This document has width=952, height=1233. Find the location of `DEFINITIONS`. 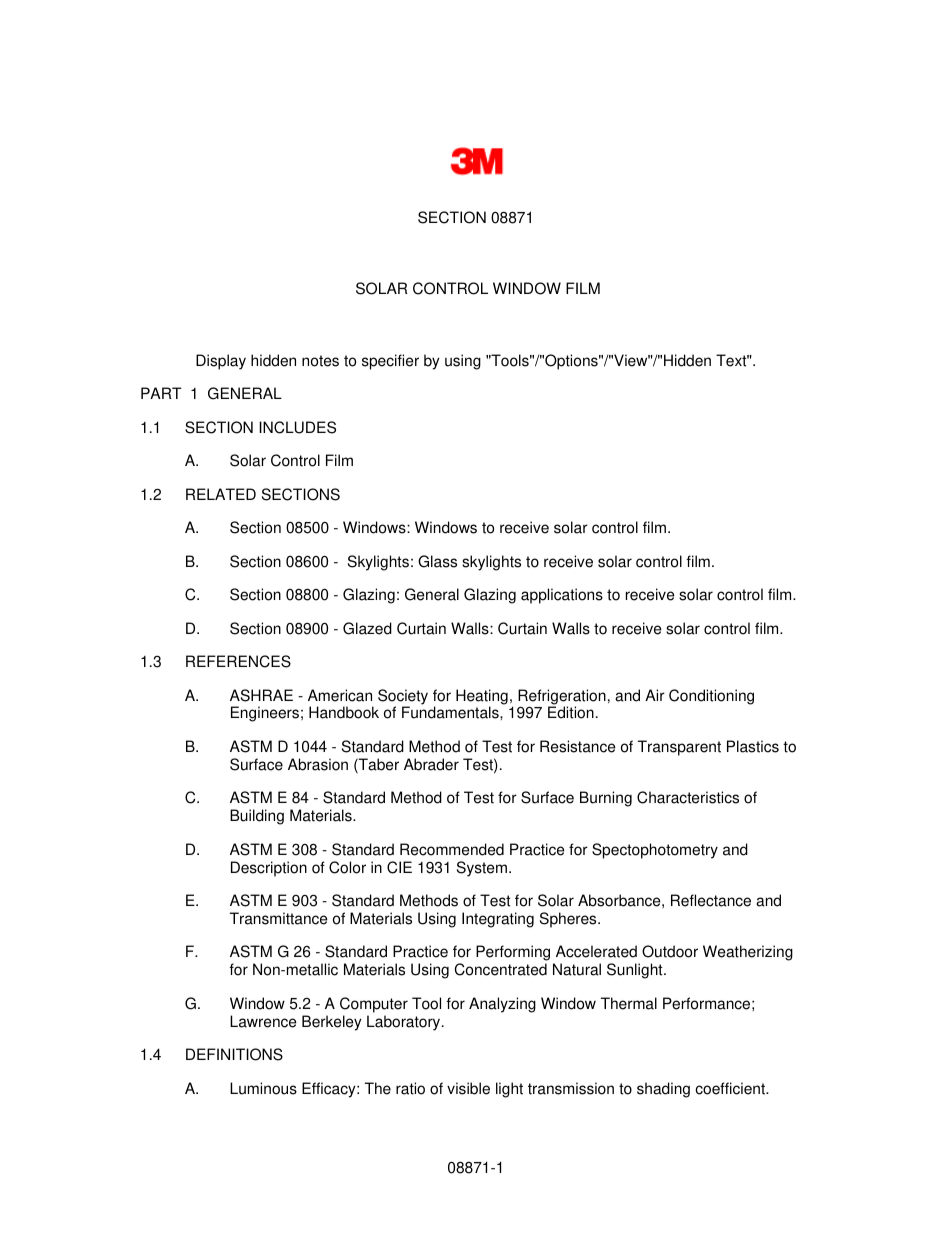

DEFINITIONS is located at coordinates (234, 1054).
